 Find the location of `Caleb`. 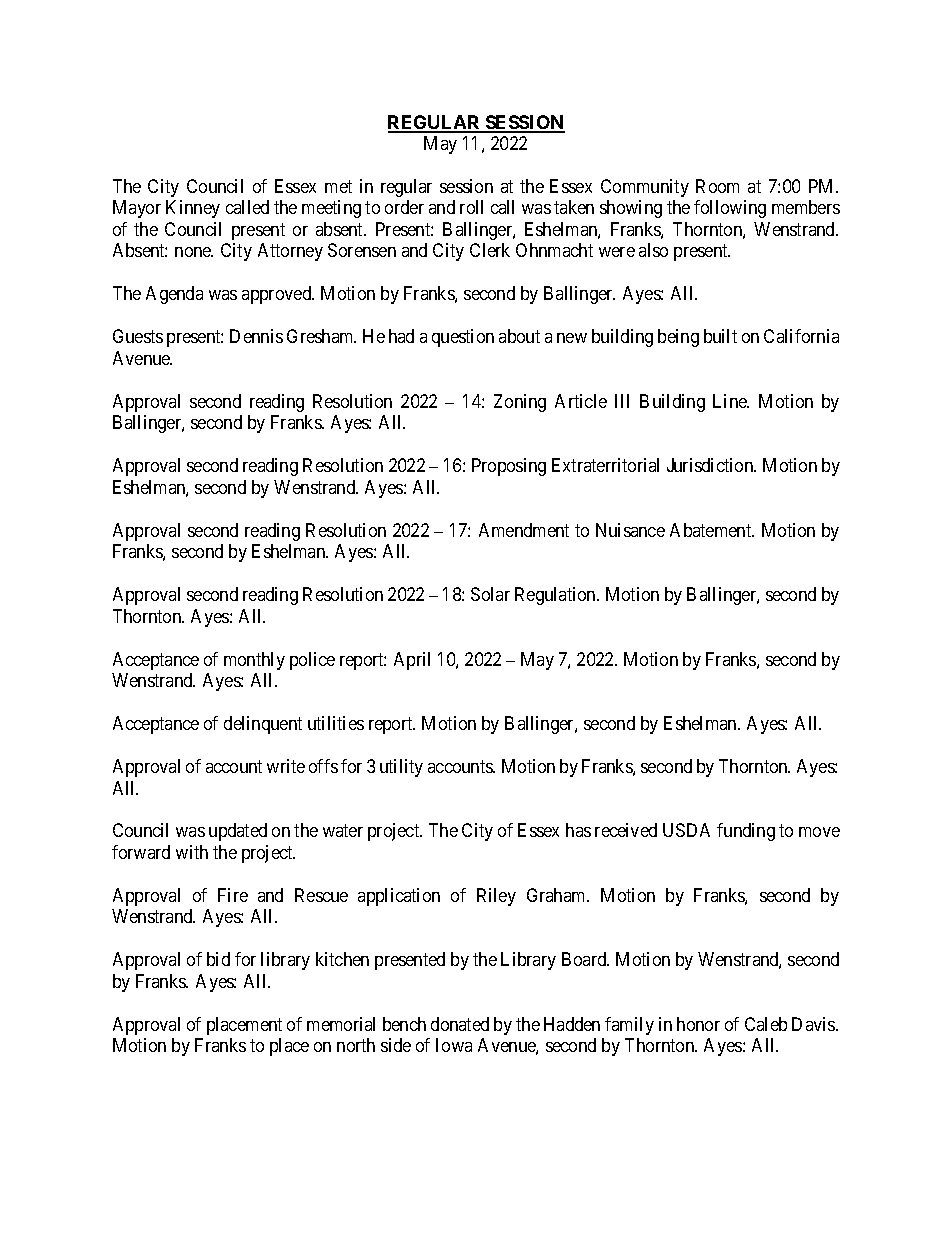

Caleb is located at coordinates (766, 1024).
